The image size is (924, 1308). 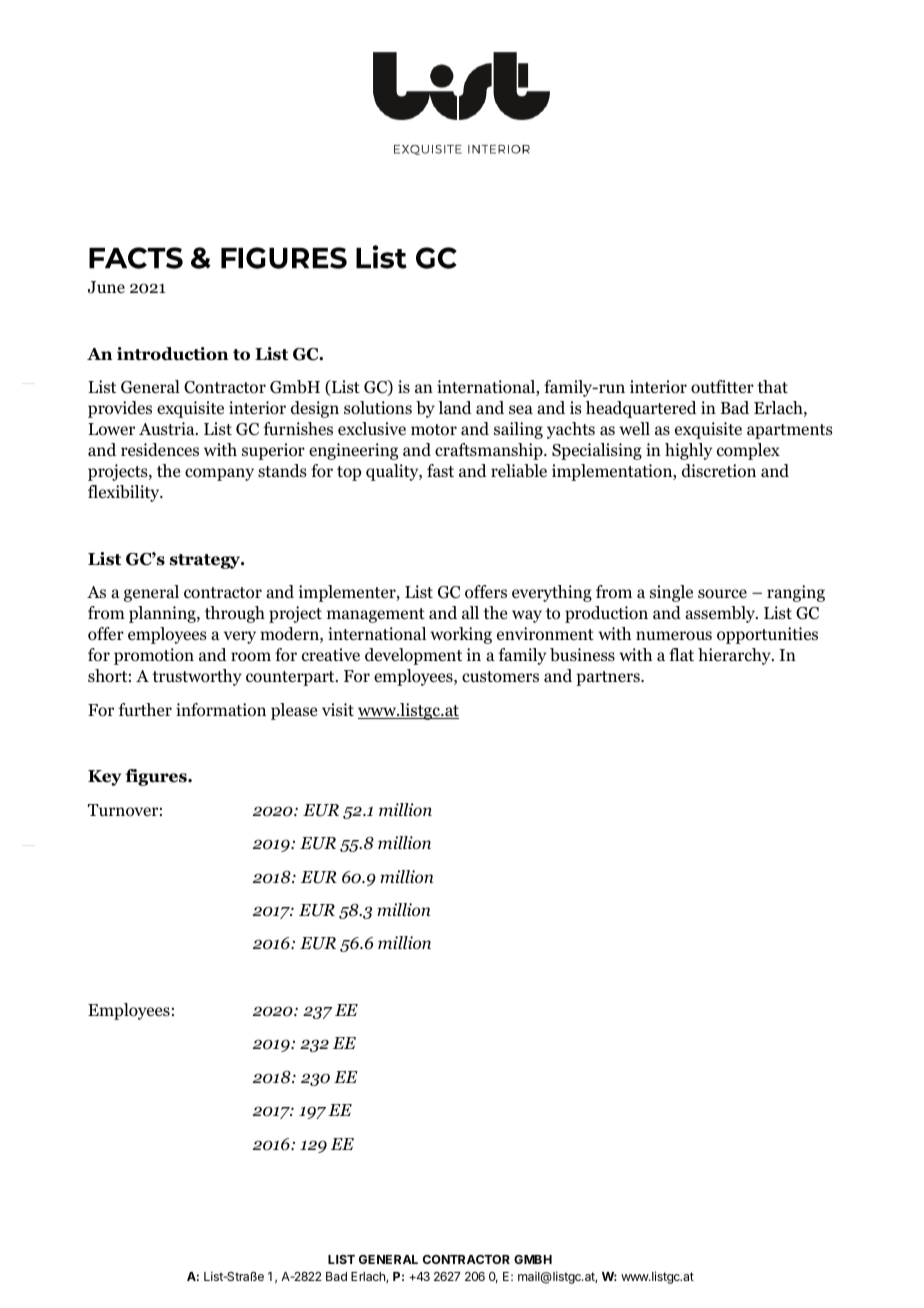 I want to click on planning, so click(x=163, y=614).
